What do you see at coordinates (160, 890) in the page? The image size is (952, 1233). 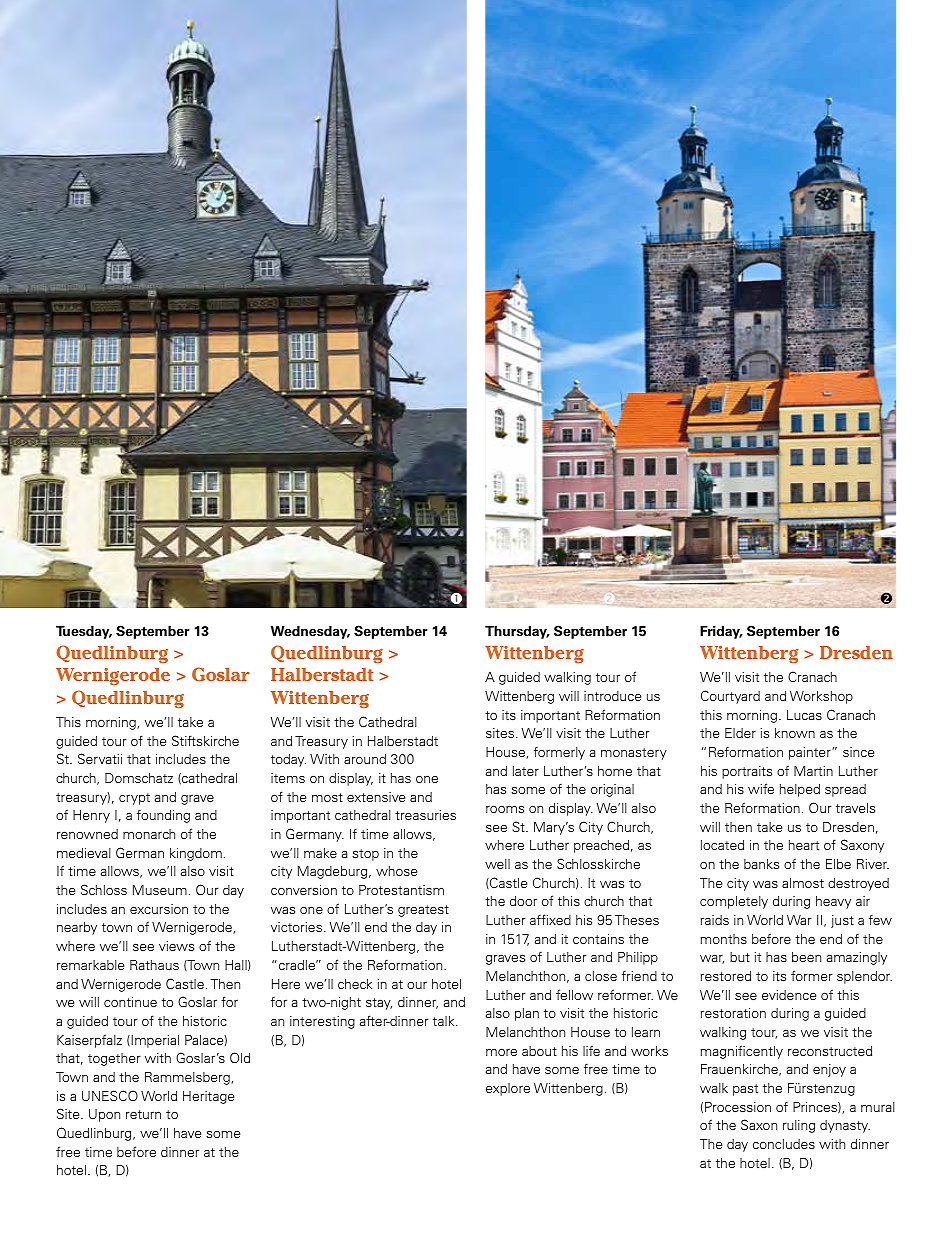 I see `Museum` at bounding box center [160, 890].
